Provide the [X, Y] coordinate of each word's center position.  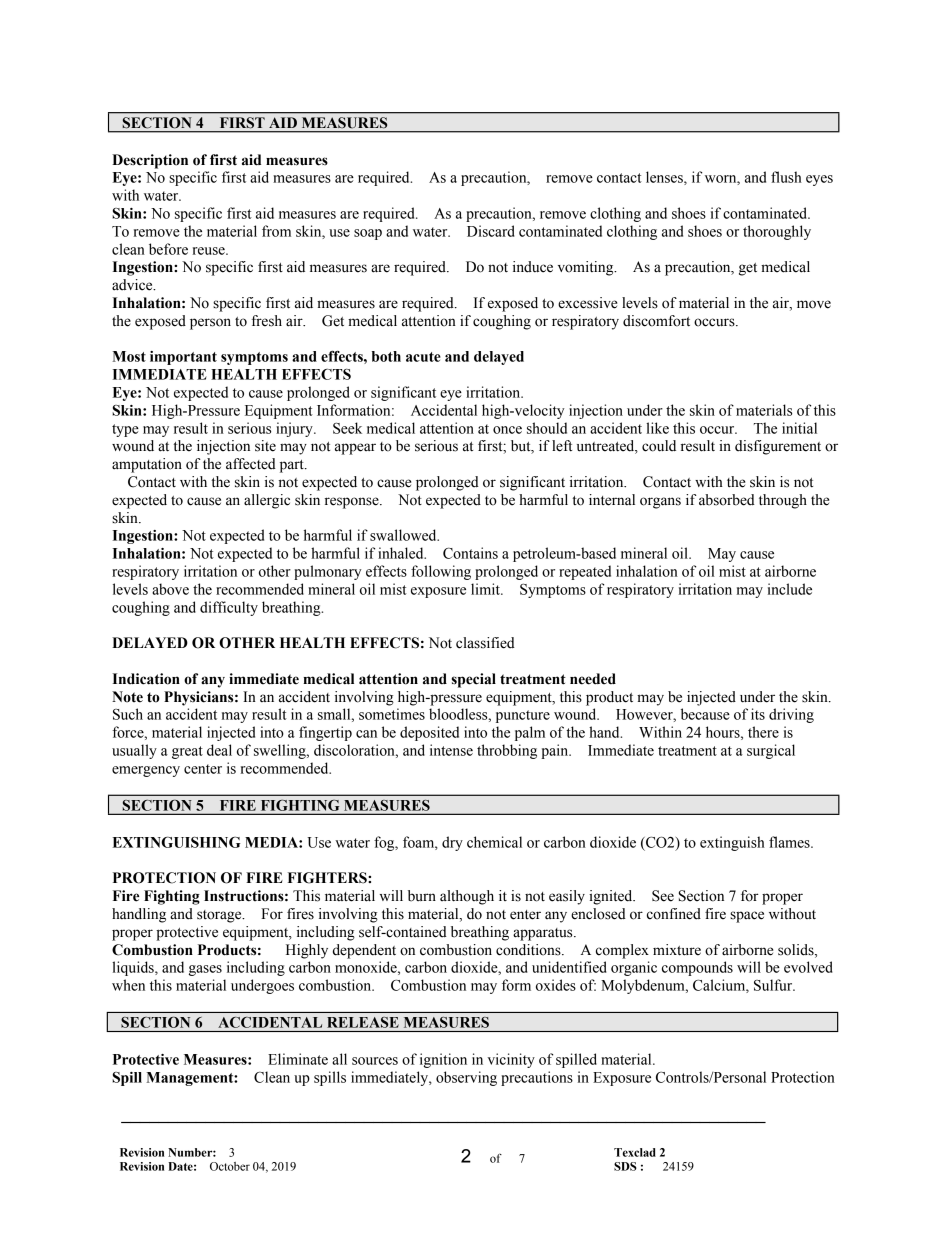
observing [466, 1078]
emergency [146, 771]
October [230, 1166]
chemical [494, 842]
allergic [267, 501]
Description [150, 161]
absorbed [727, 500]
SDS [625, 1166]
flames [790, 842]
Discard [491, 231]
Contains [470, 553]
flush [786, 177]
